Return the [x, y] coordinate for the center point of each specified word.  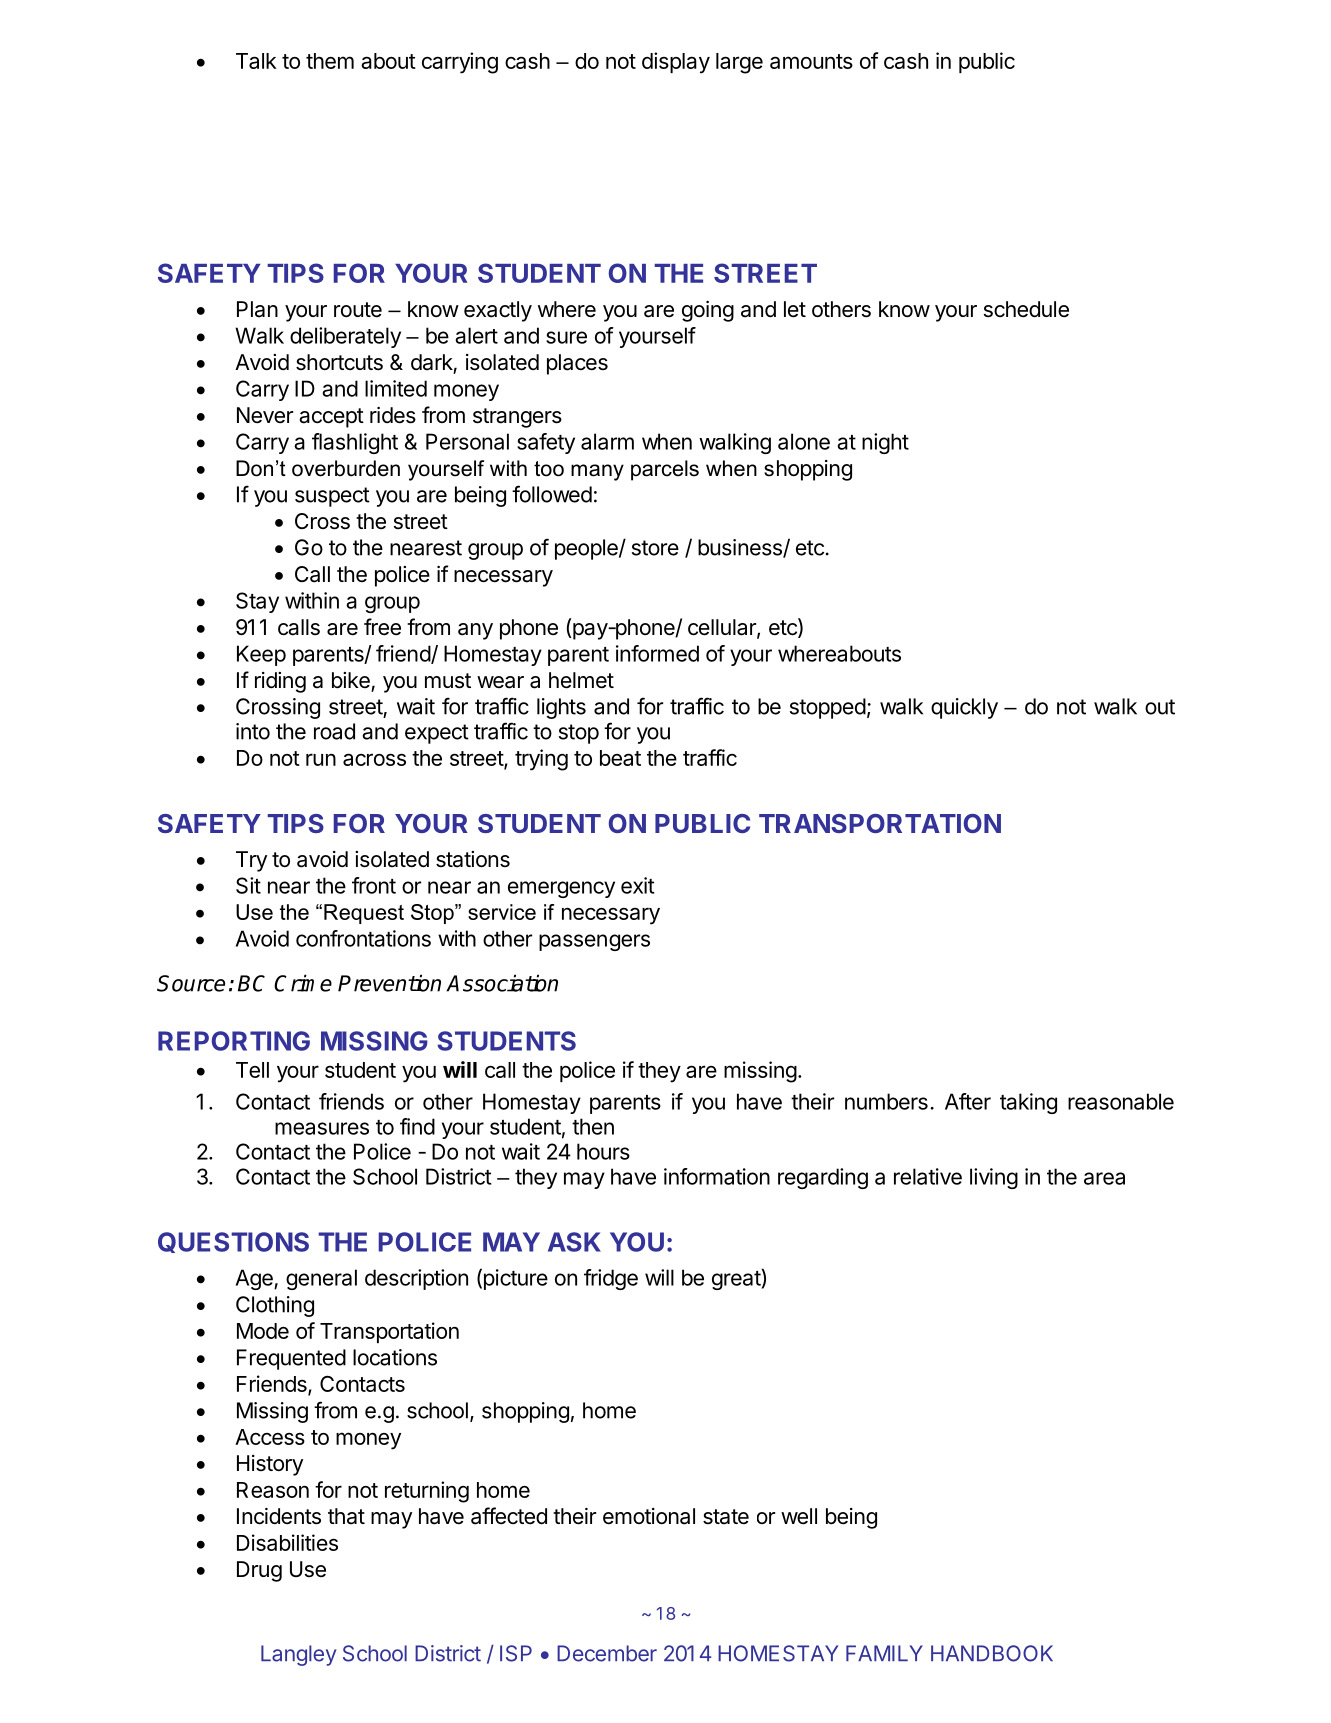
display [676, 63]
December [607, 1653]
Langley [298, 1655]
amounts [811, 61]
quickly [964, 708]
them [330, 61]
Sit [248, 885]
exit [637, 885]
